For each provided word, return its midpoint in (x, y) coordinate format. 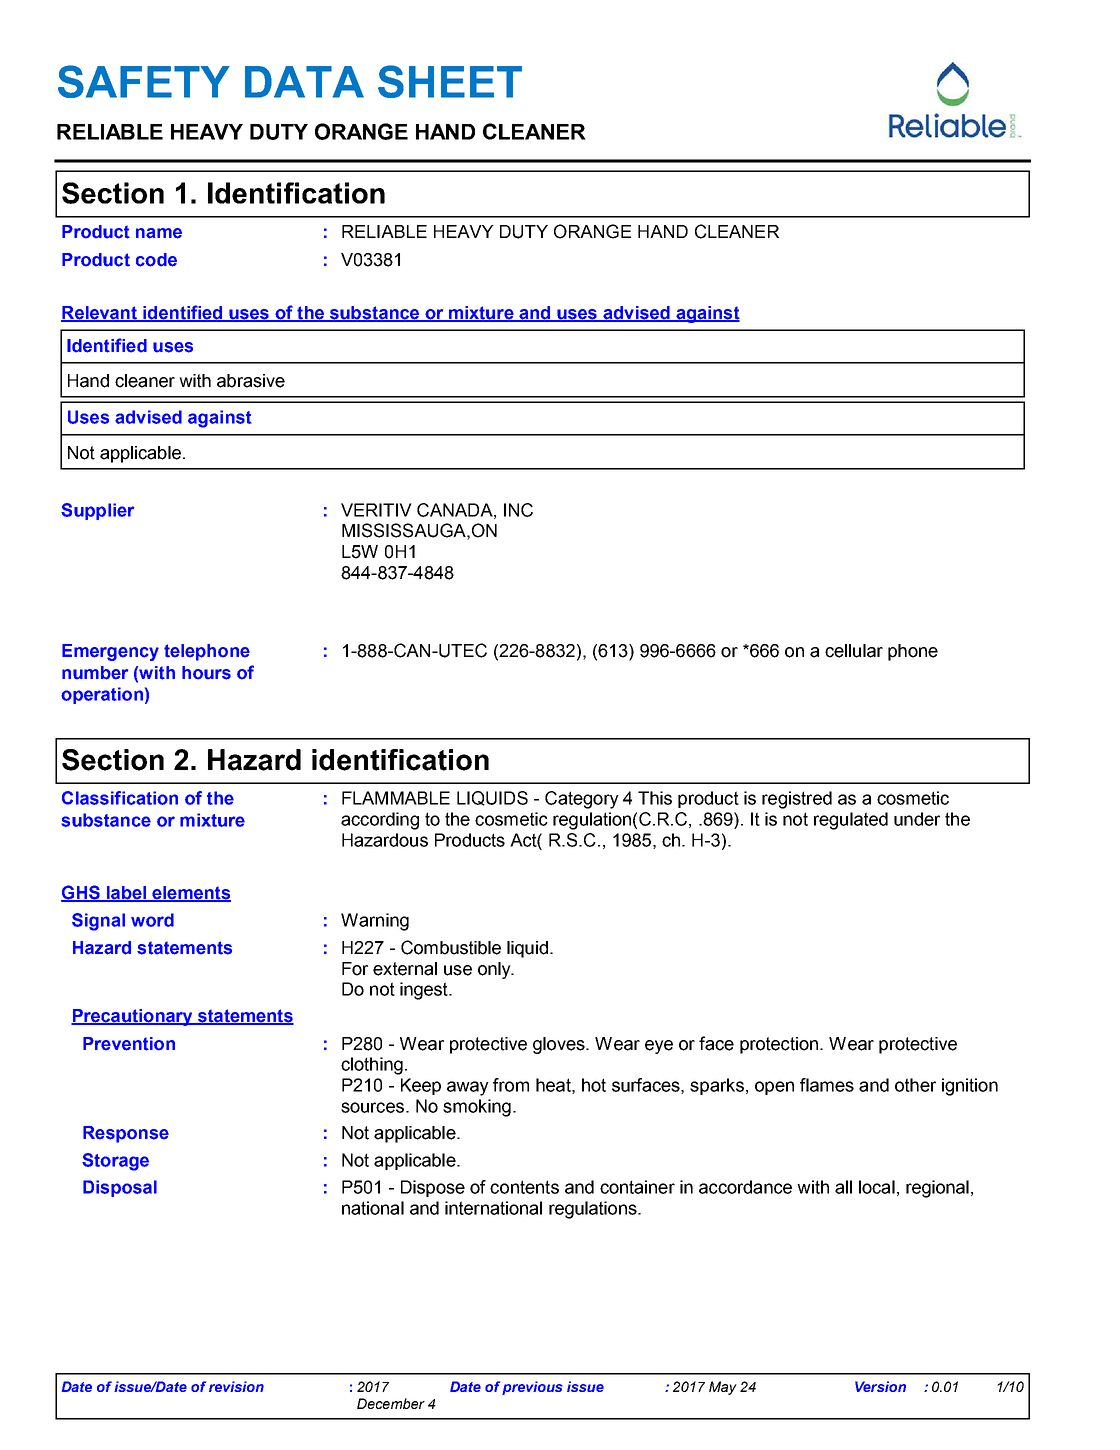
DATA (304, 82)
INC (518, 510)
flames (827, 1085)
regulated (851, 821)
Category (582, 800)
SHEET (450, 81)
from (511, 1085)
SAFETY (144, 81)
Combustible (451, 947)
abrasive (251, 381)
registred (797, 800)
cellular (854, 651)
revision (236, 1386)
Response (126, 1134)
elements (190, 894)
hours (206, 673)
